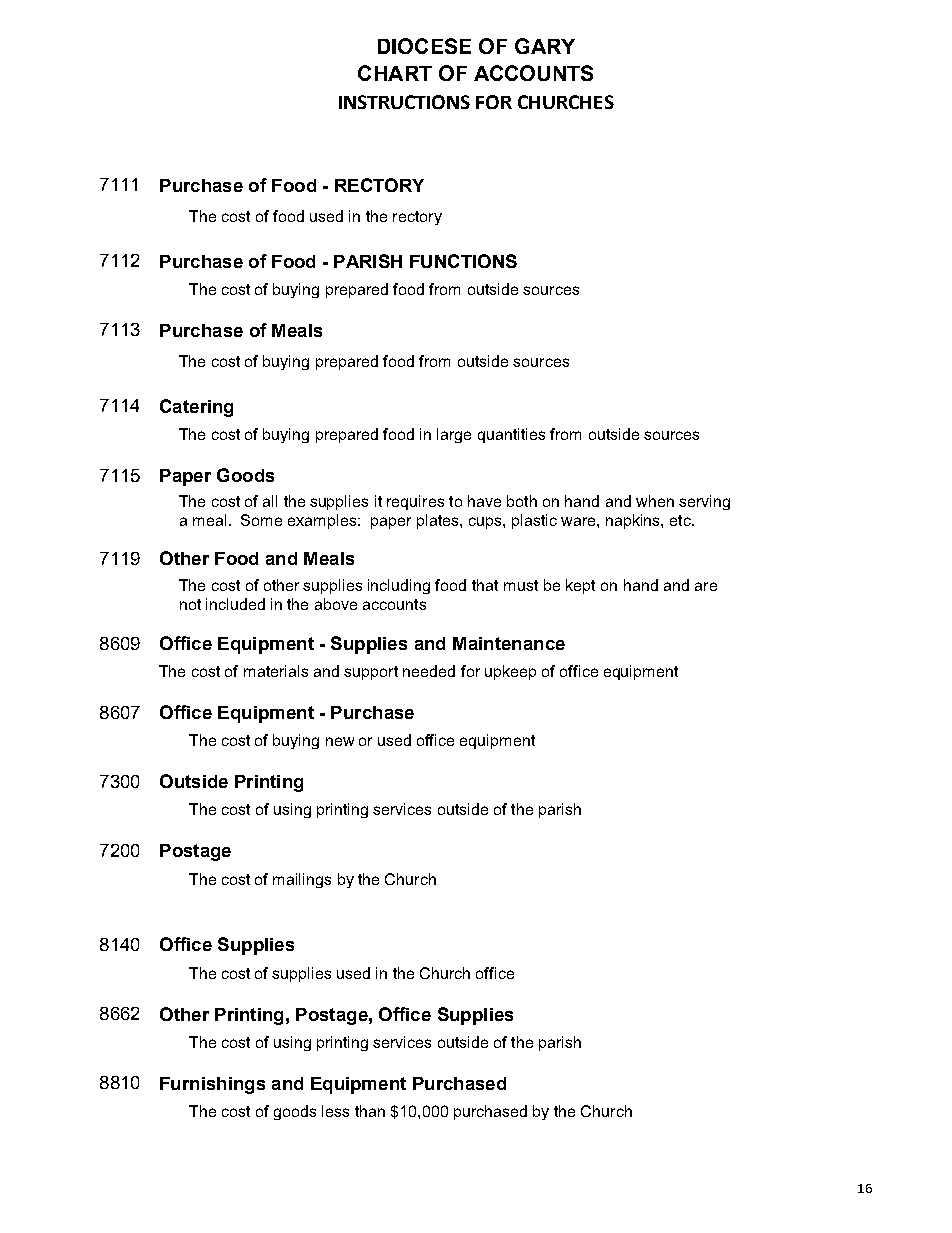 The width and height of the screenshot is (952, 1233). Describe the element at coordinates (545, 46) in the screenshot. I see `GARY` at that location.
